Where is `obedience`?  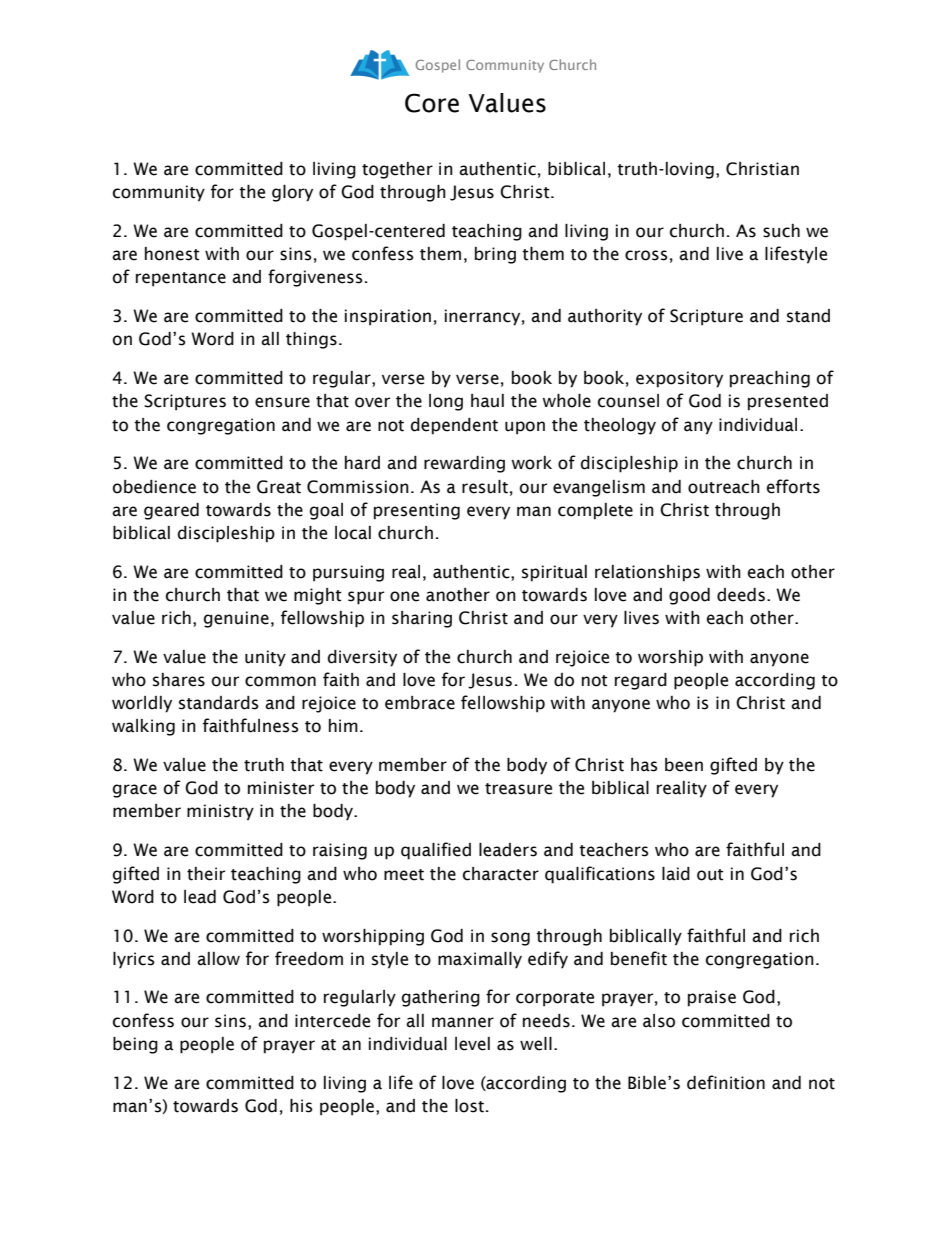 obedience is located at coordinates (154, 487).
